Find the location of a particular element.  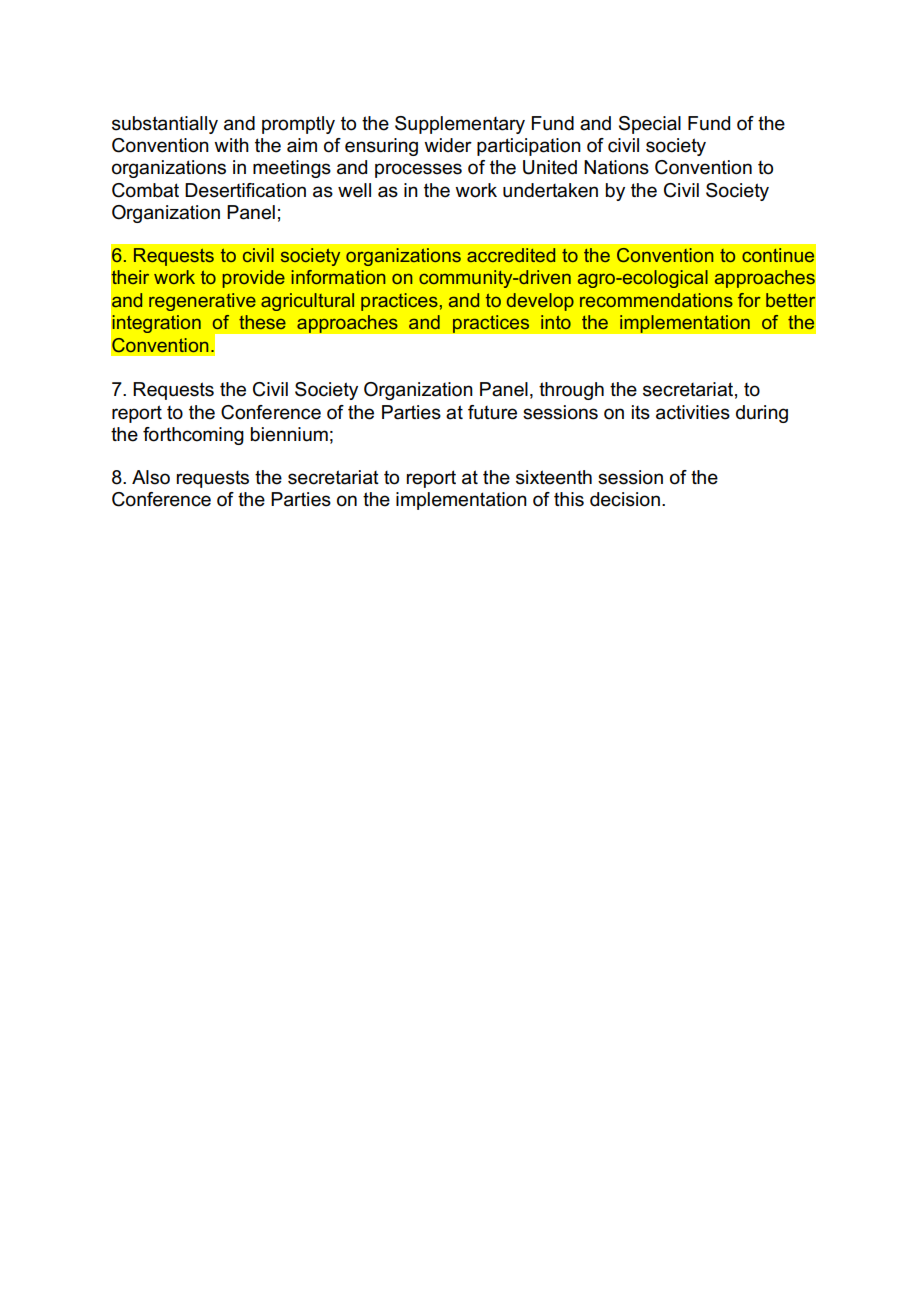

regenerative is located at coordinates (202, 302).
